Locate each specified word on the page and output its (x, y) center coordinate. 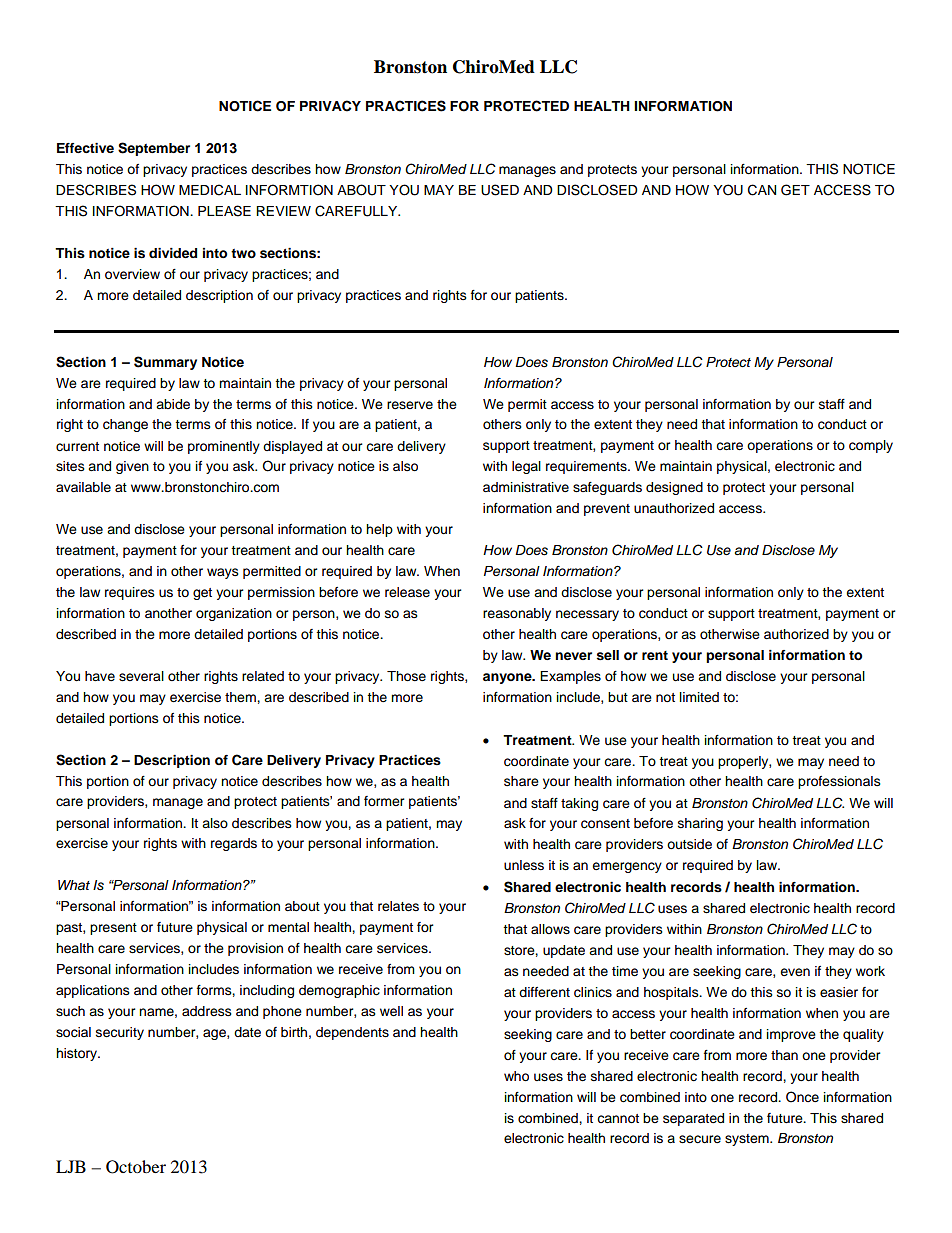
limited (699, 697)
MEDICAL (210, 190)
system (748, 1140)
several (141, 676)
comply (871, 446)
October (136, 1167)
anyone (508, 678)
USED (500, 190)
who (516, 1076)
